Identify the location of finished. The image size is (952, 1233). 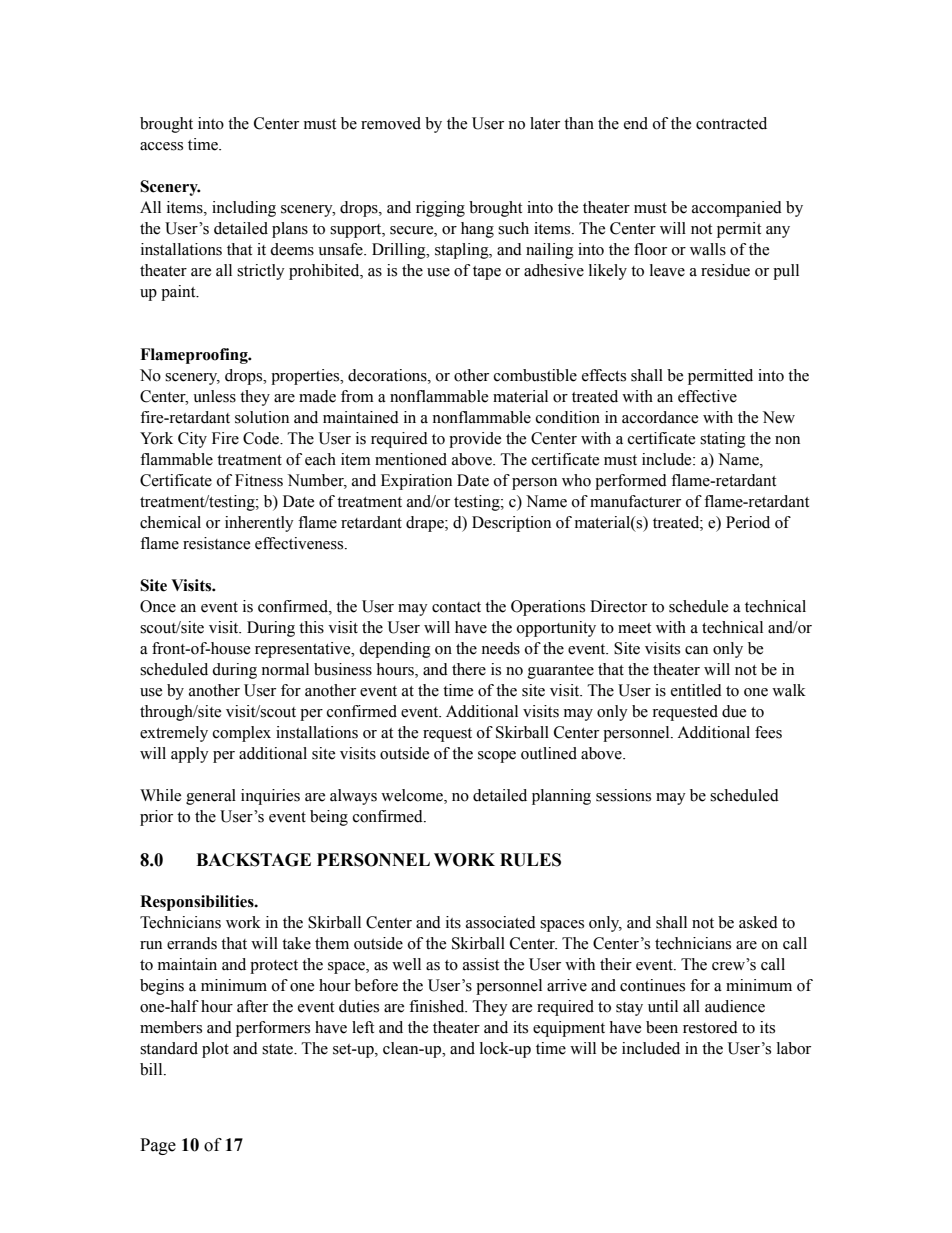
(438, 1006).
